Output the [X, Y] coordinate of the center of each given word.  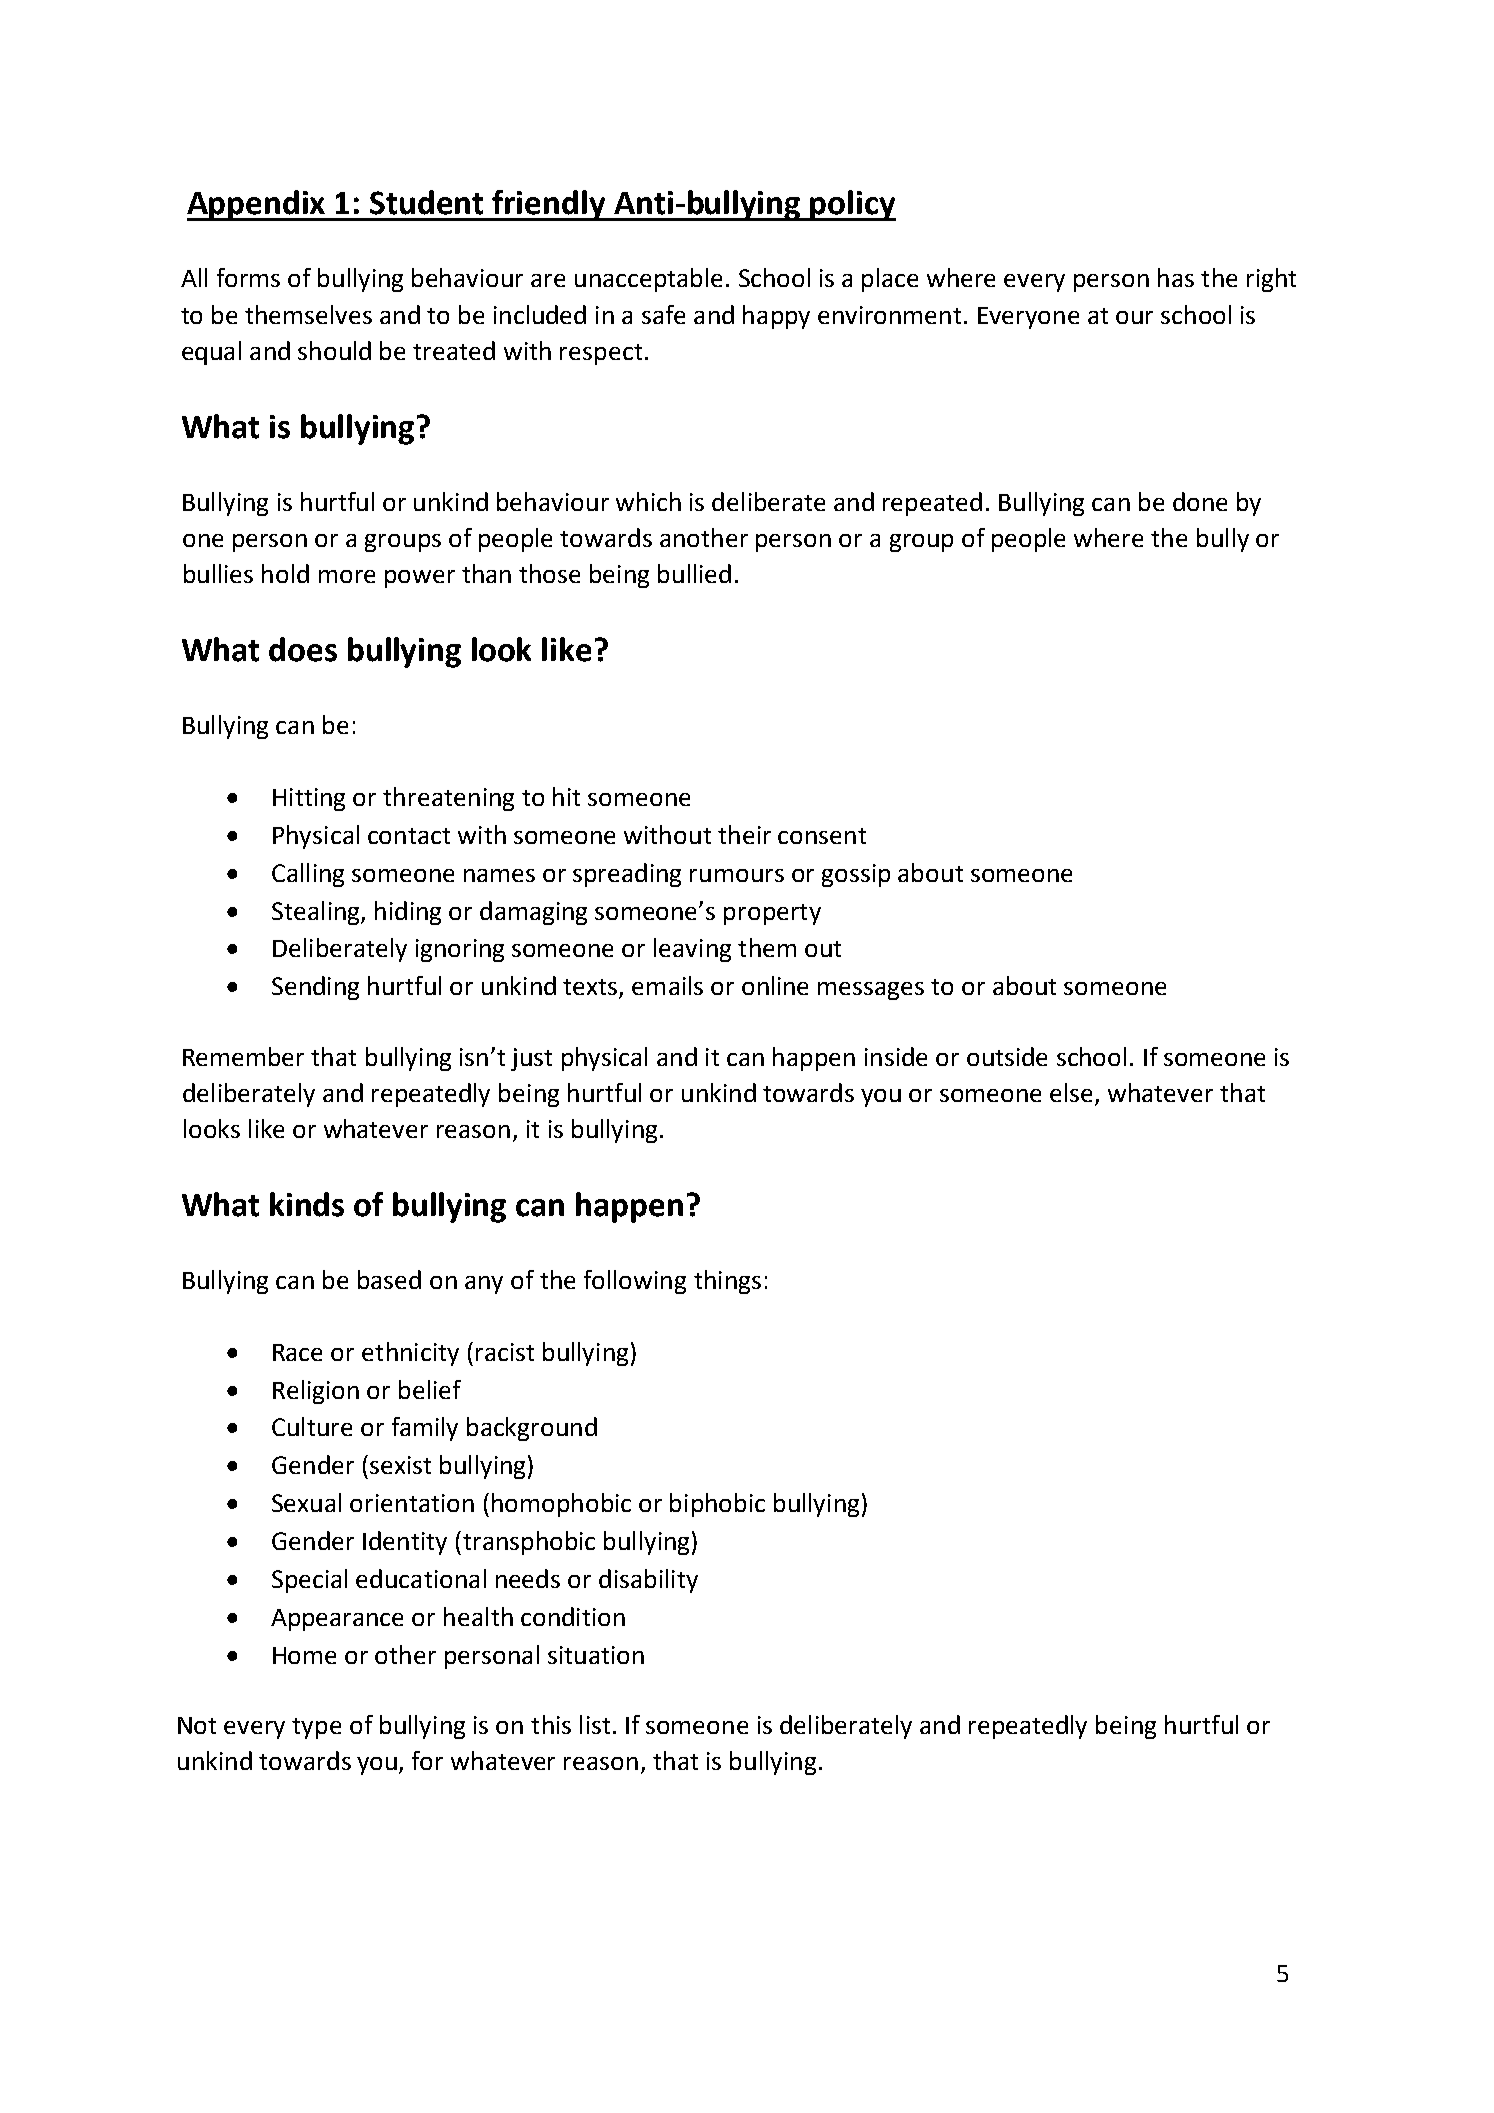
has [1176, 277]
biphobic [717, 1505]
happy [776, 317]
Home [304, 1655]
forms [248, 277]
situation [596, 1655]
